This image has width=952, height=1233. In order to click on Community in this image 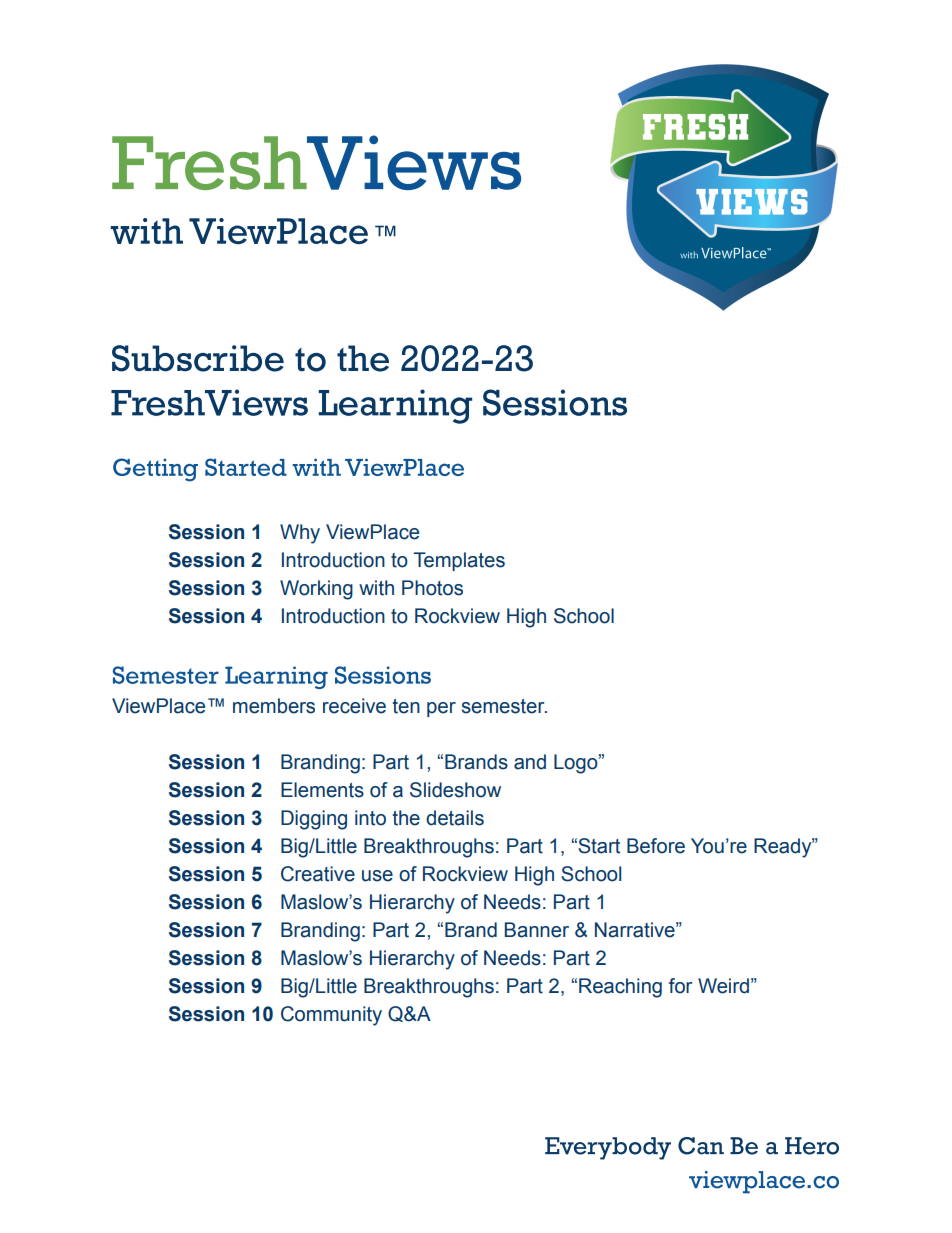, I will do `click(331, 1016)`.
